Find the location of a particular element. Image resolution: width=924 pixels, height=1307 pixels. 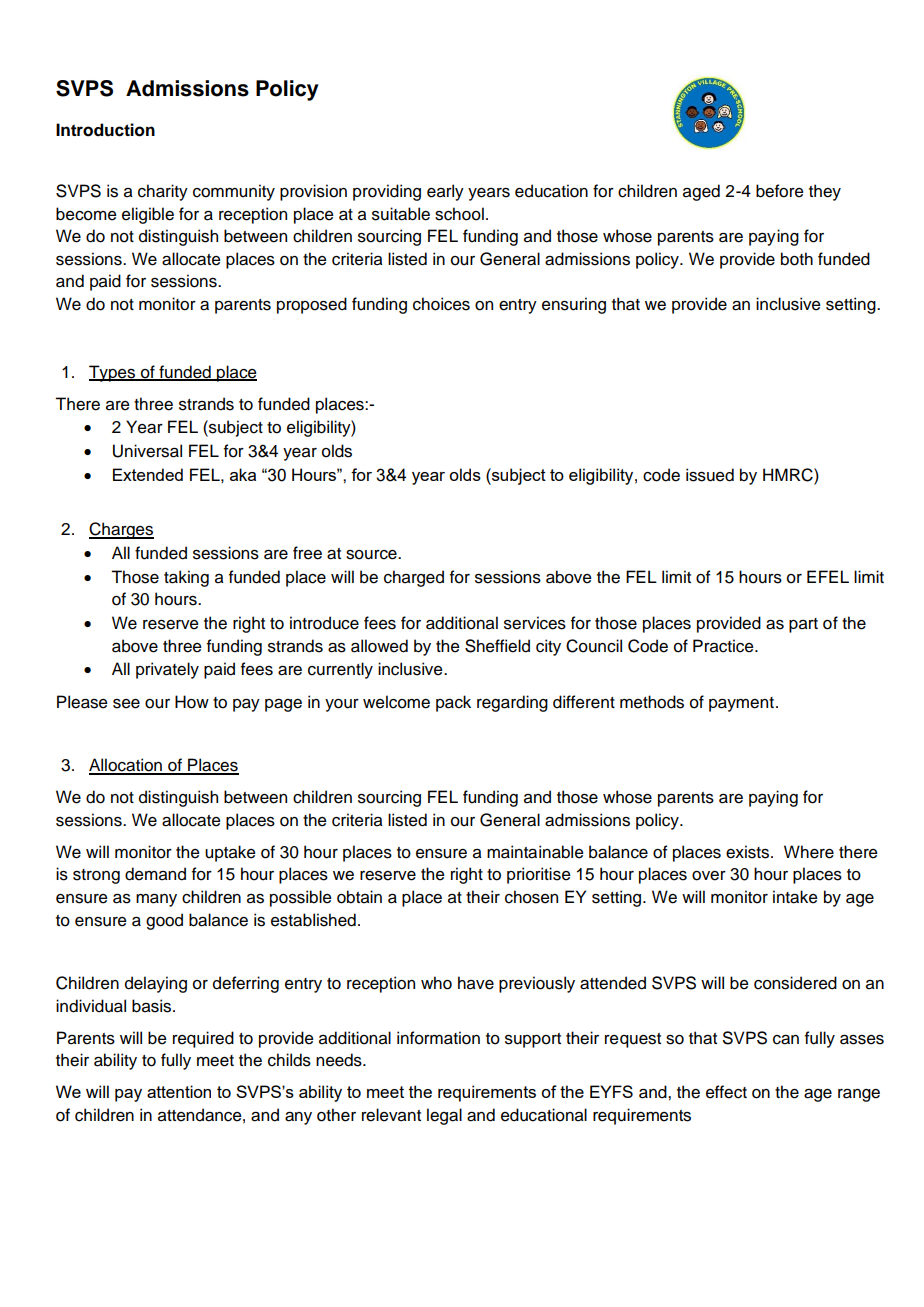

attention is located at coordinates (179, 1091).
